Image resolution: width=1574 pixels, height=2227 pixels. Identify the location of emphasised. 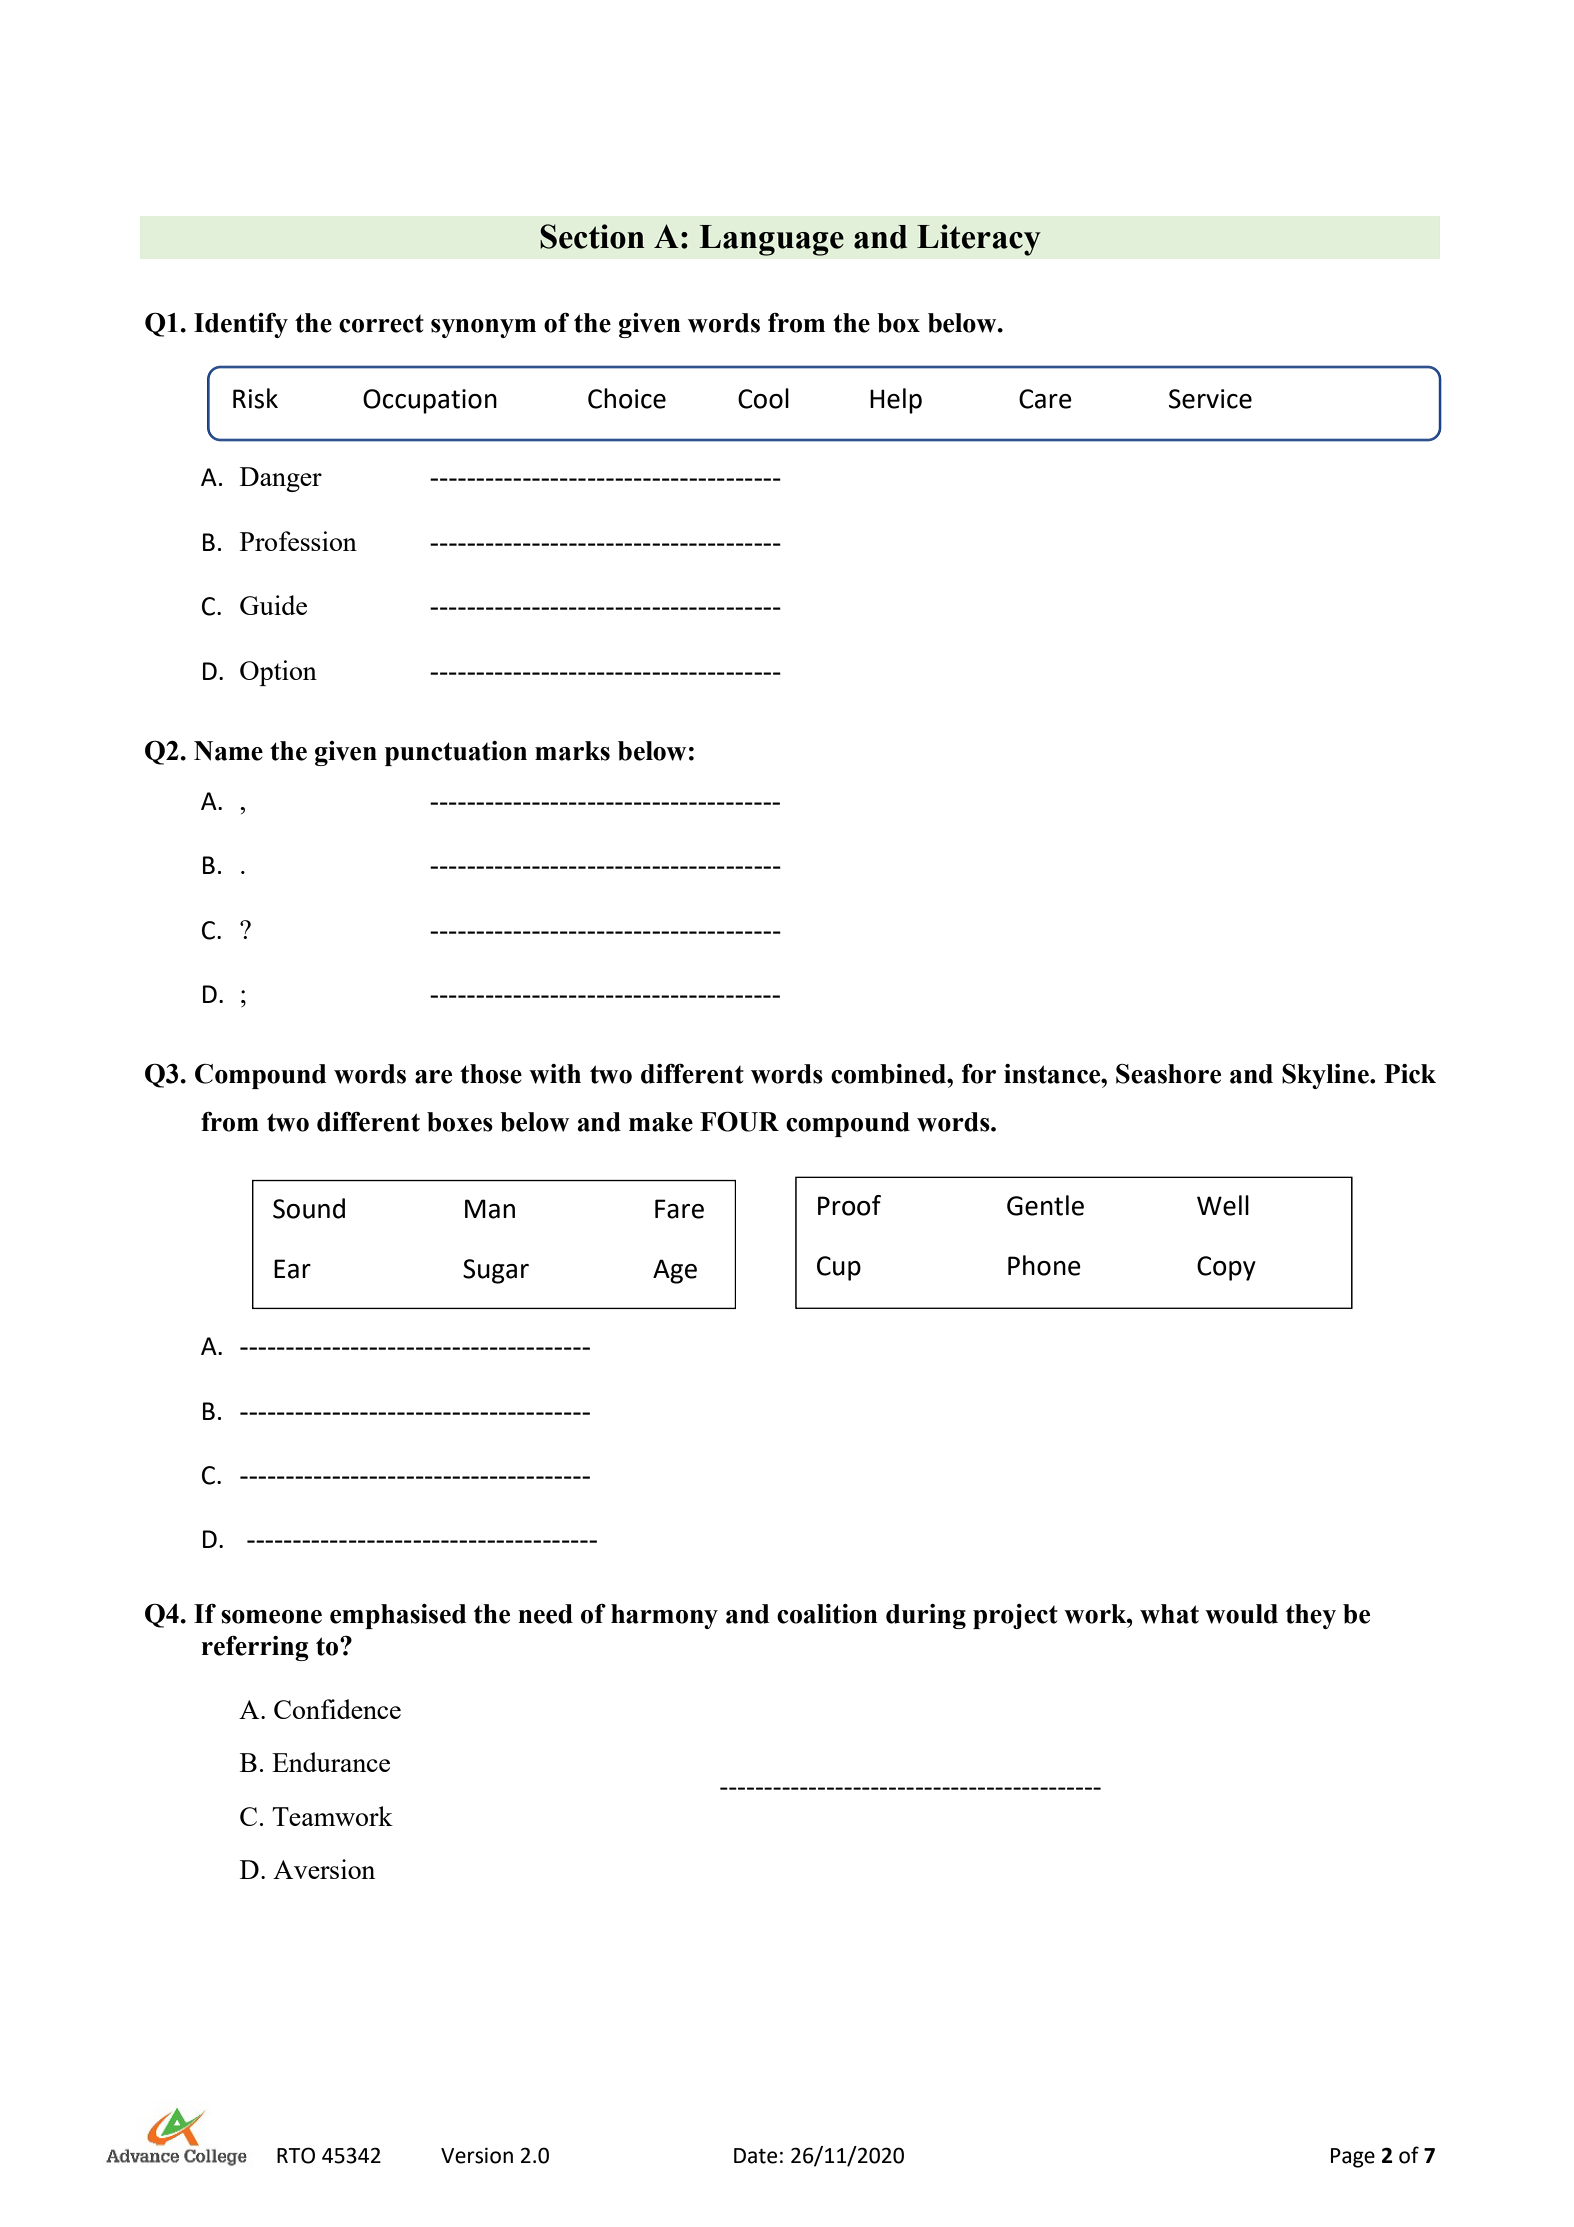
(398, 1616).
